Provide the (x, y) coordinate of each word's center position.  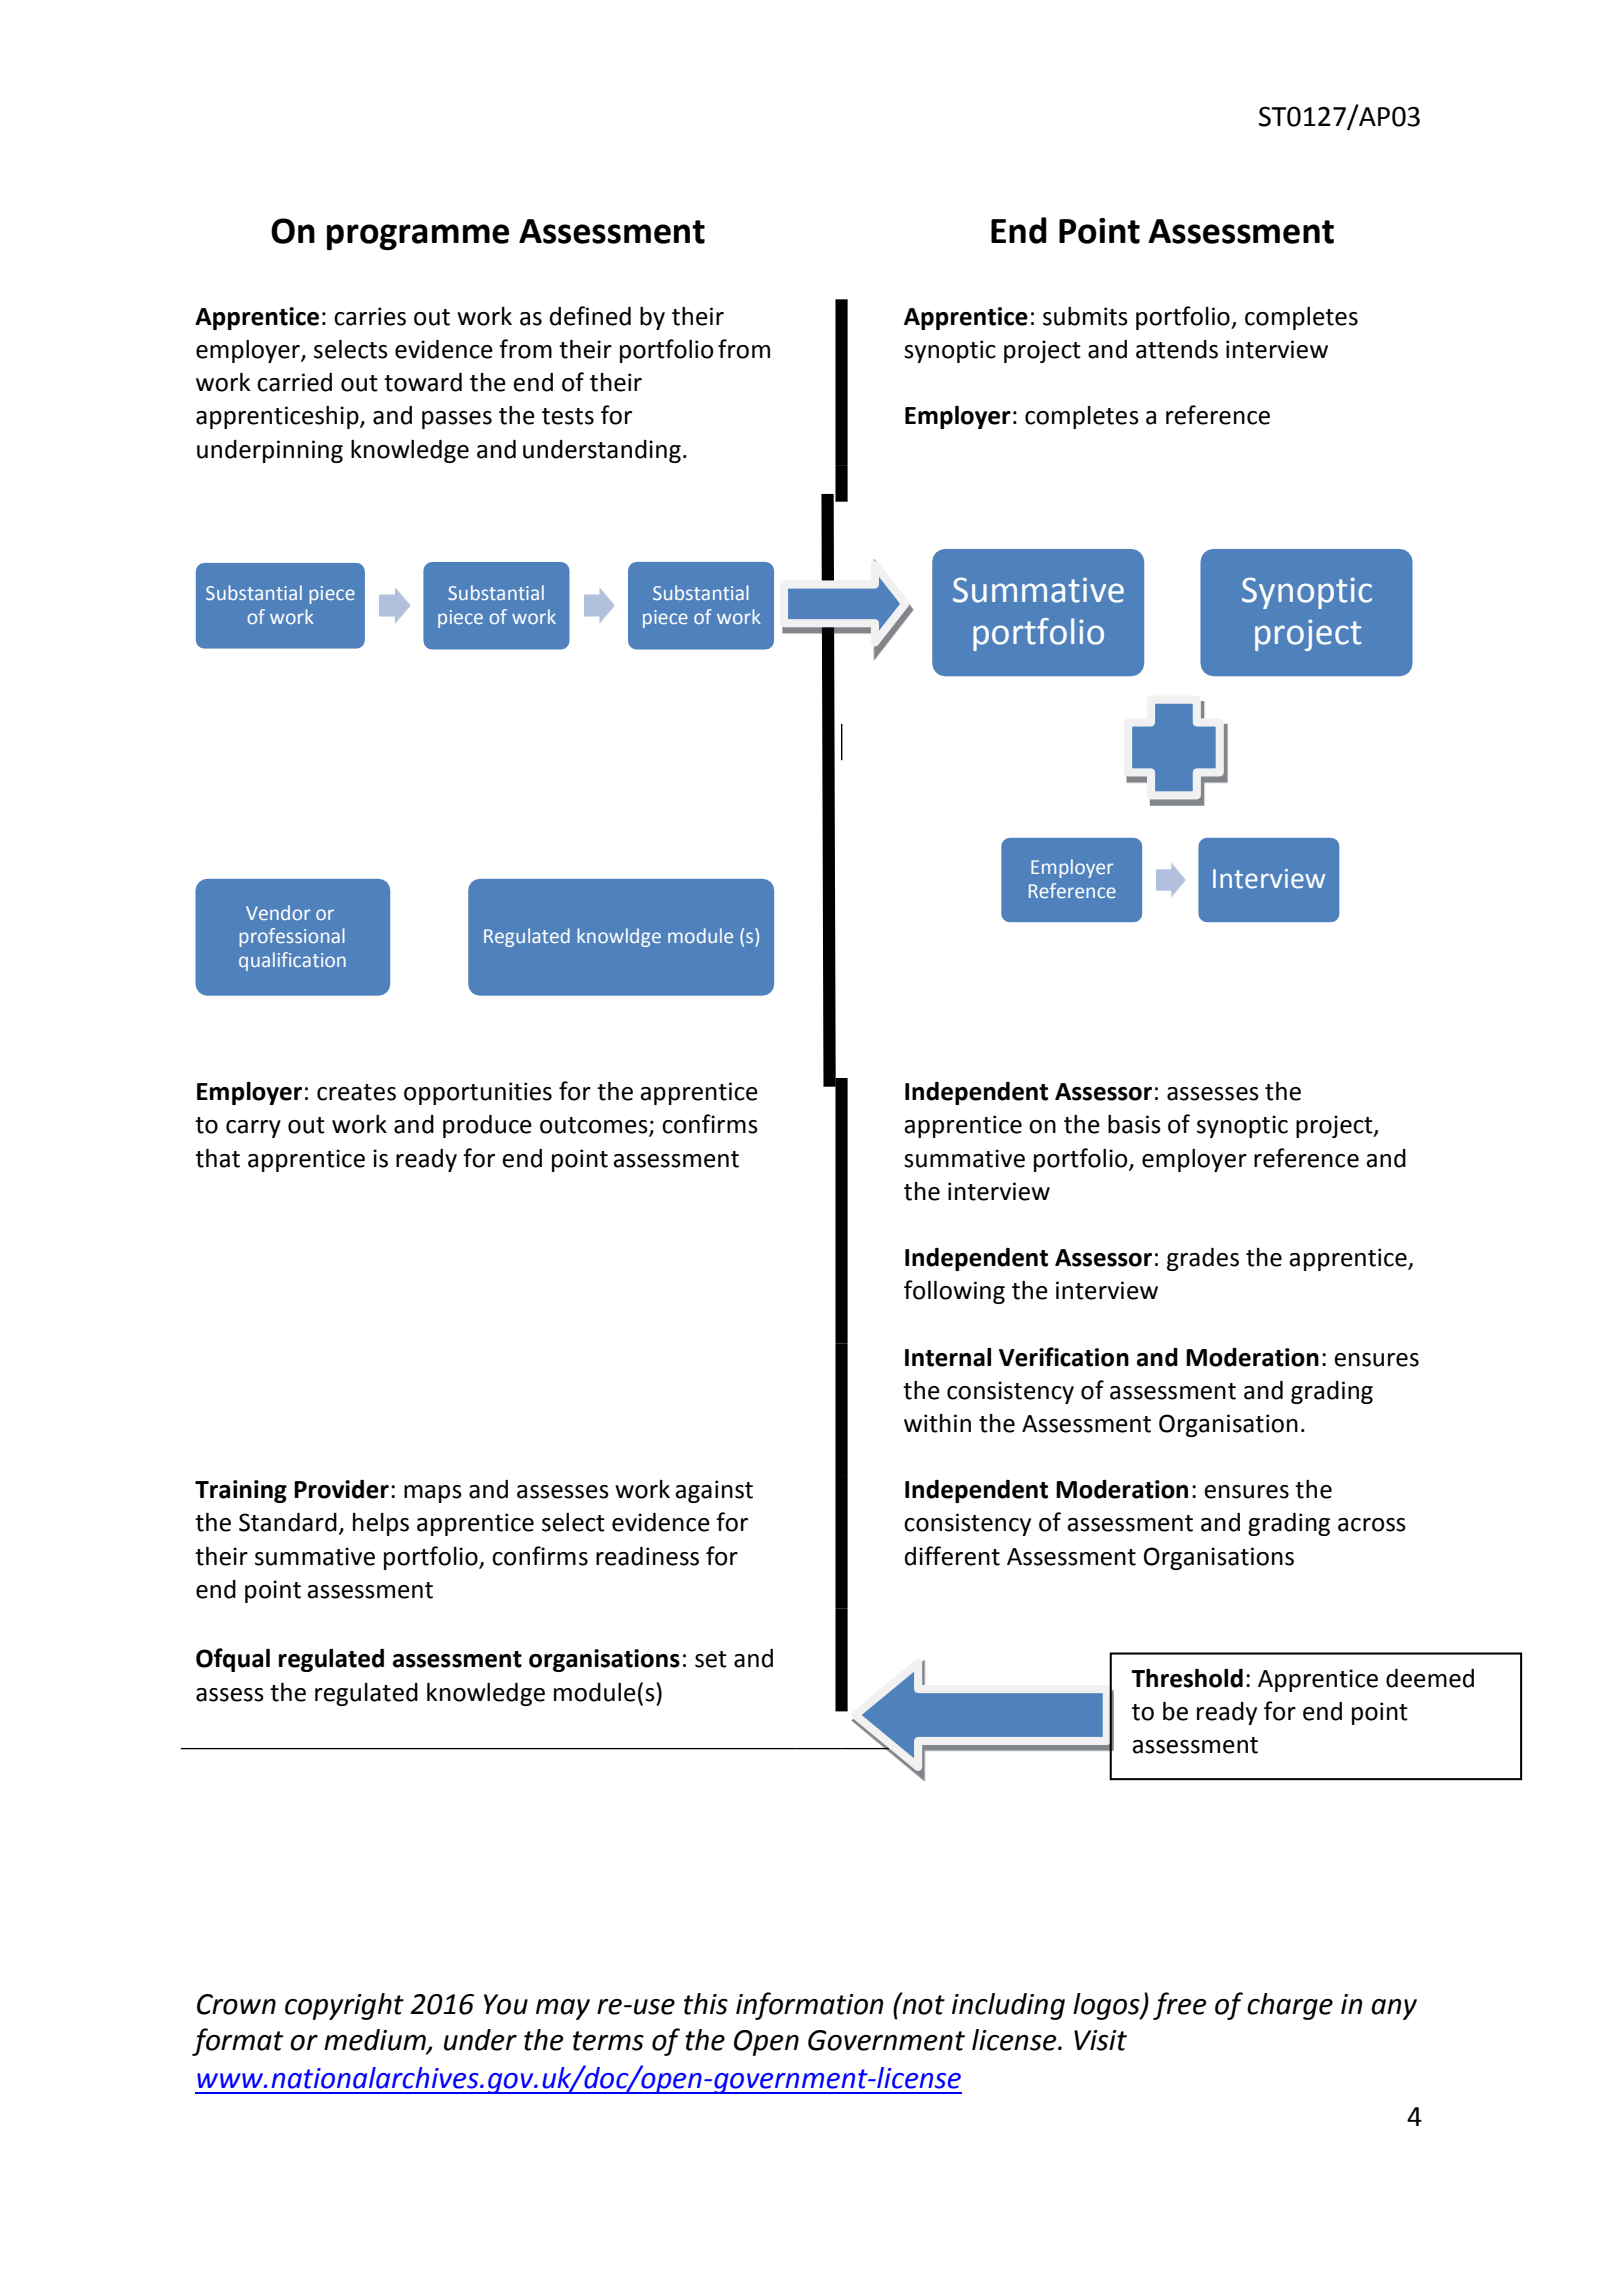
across (1372, 1525)
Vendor (278, 912)
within (937, 1423)
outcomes (595, 1126)
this (706, 2004)
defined (590, 316)
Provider (341, 1489)
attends (1177, 349)
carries (370, 316)
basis (1134, 1124)
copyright (344, 2006)
